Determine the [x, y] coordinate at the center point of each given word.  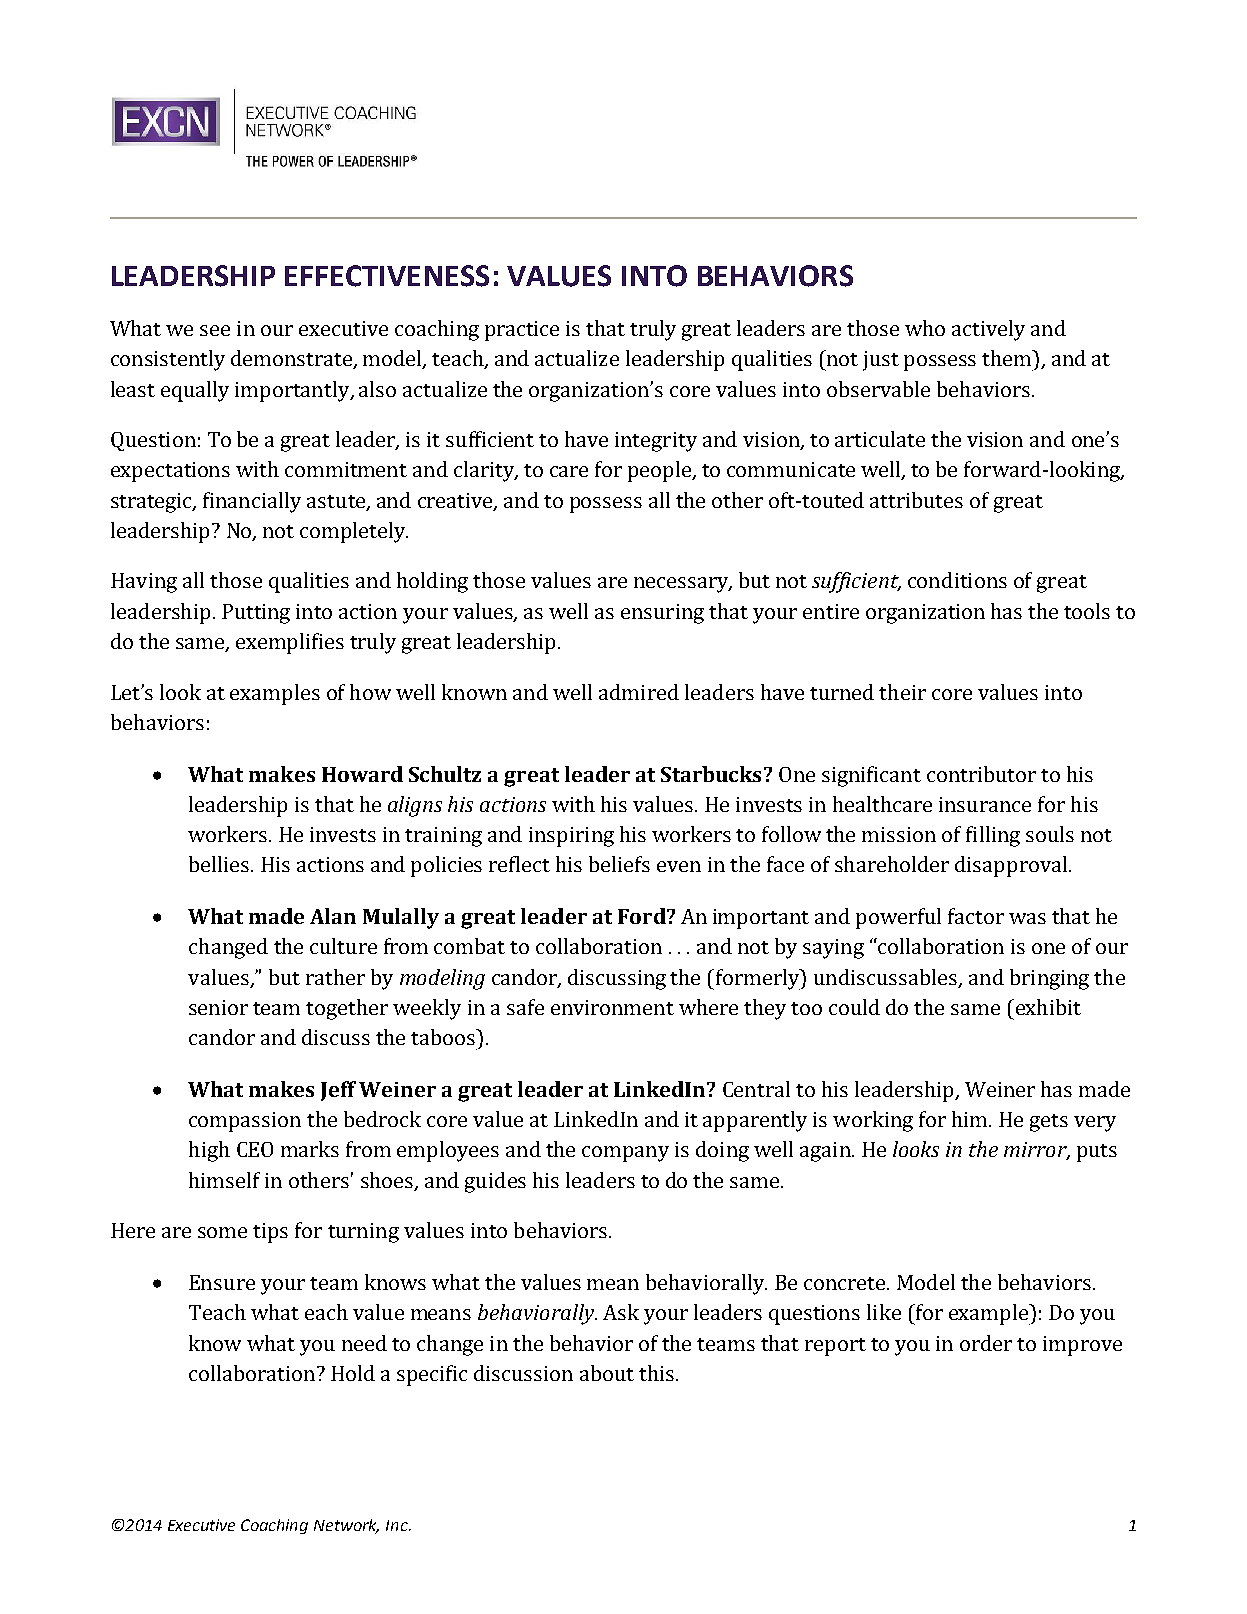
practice [522, 331]
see [215, 330]
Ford [643, 916]
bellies [220, 864]
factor [976, 916]
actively [988, 330]
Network [346, 1526]
